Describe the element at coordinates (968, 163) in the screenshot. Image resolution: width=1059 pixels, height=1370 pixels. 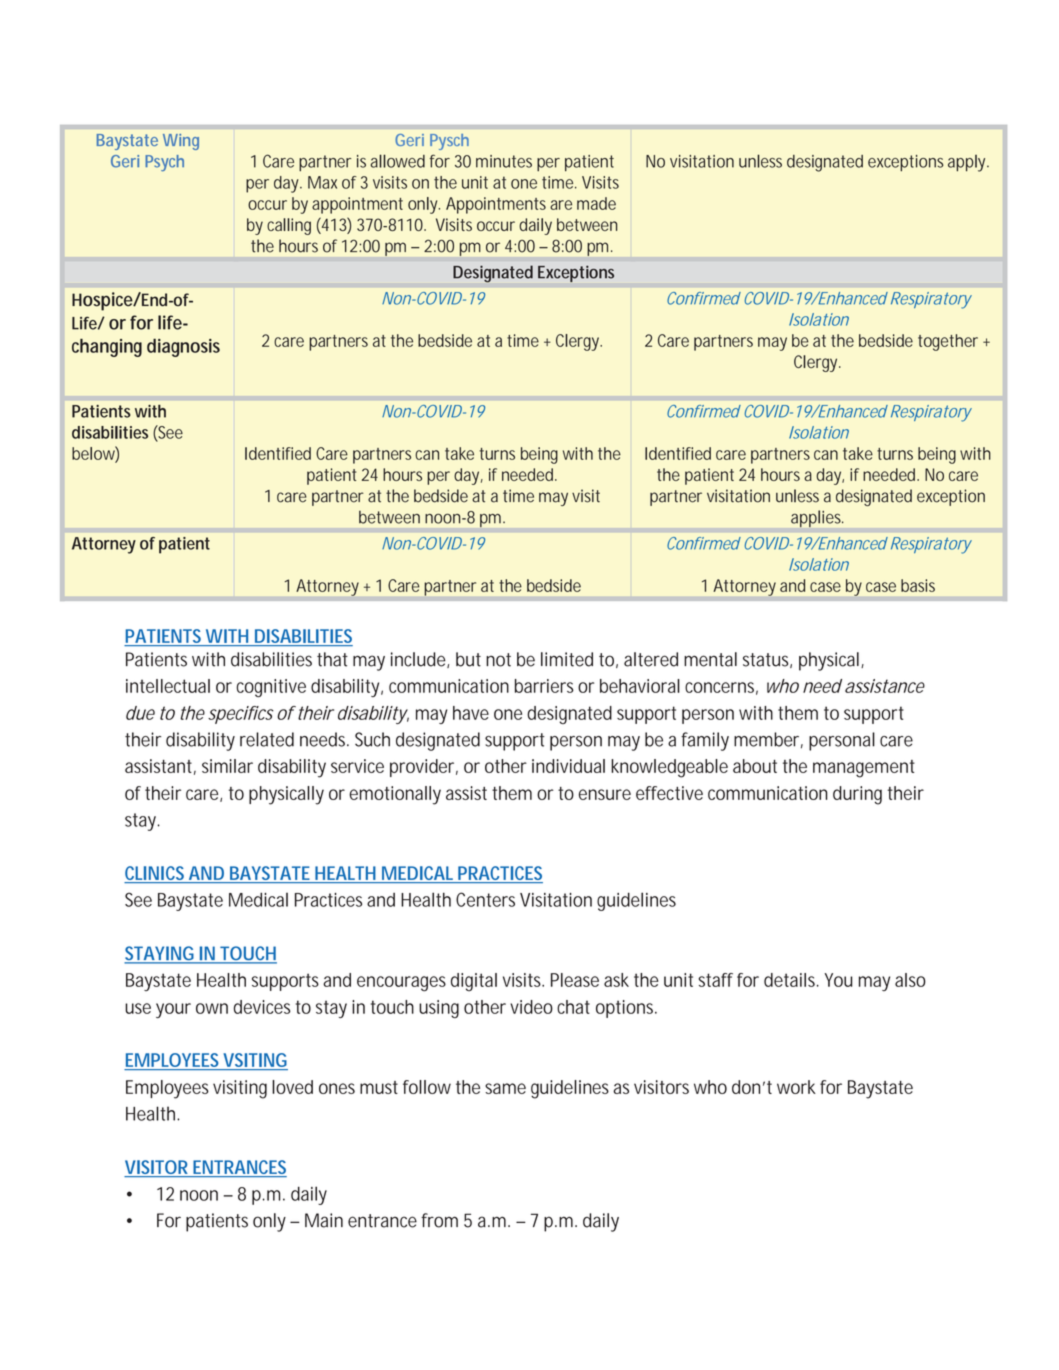
I see `apply` at that location.
